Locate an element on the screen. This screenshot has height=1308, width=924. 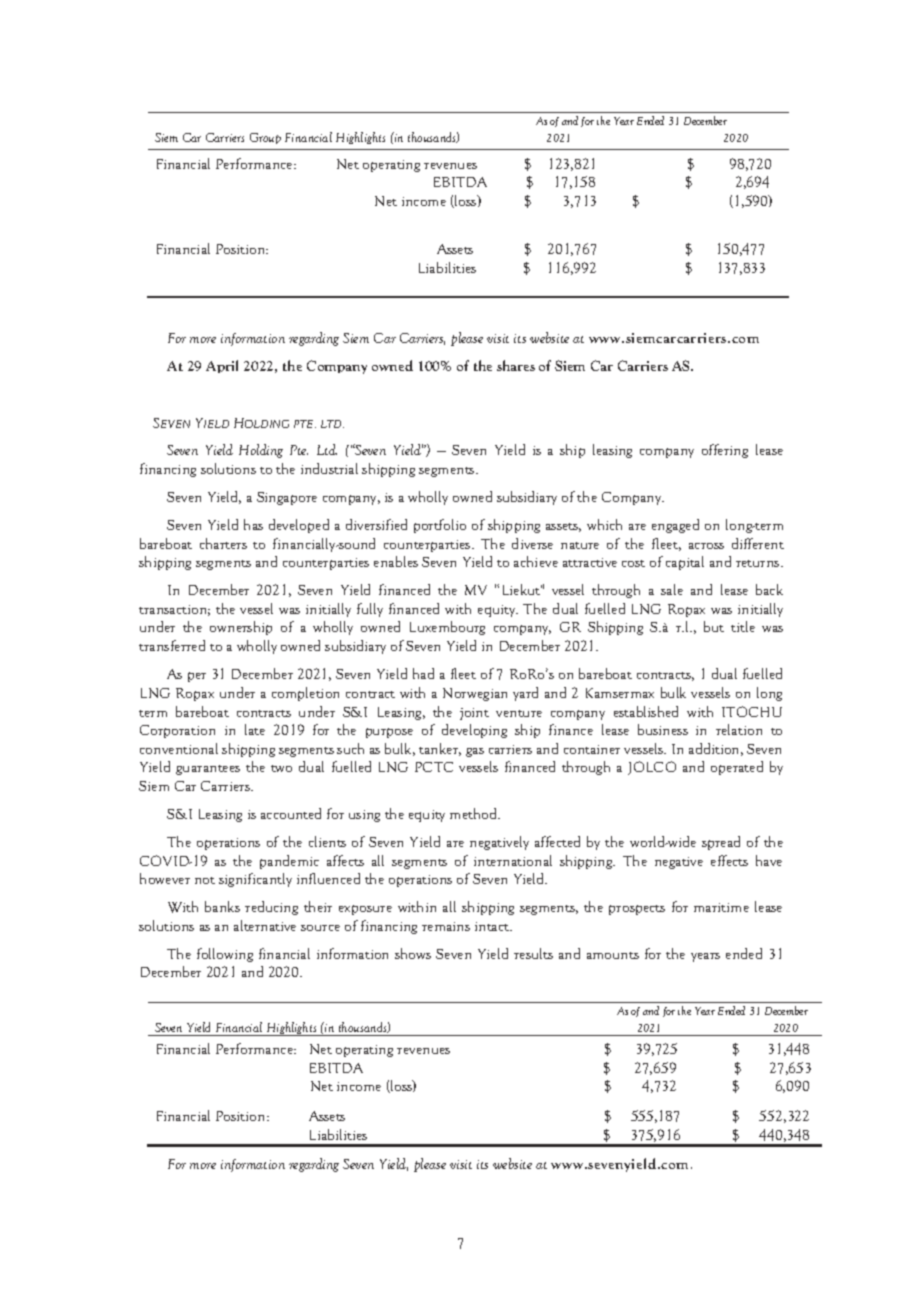
industrial is located at coordinates (329, 468).
